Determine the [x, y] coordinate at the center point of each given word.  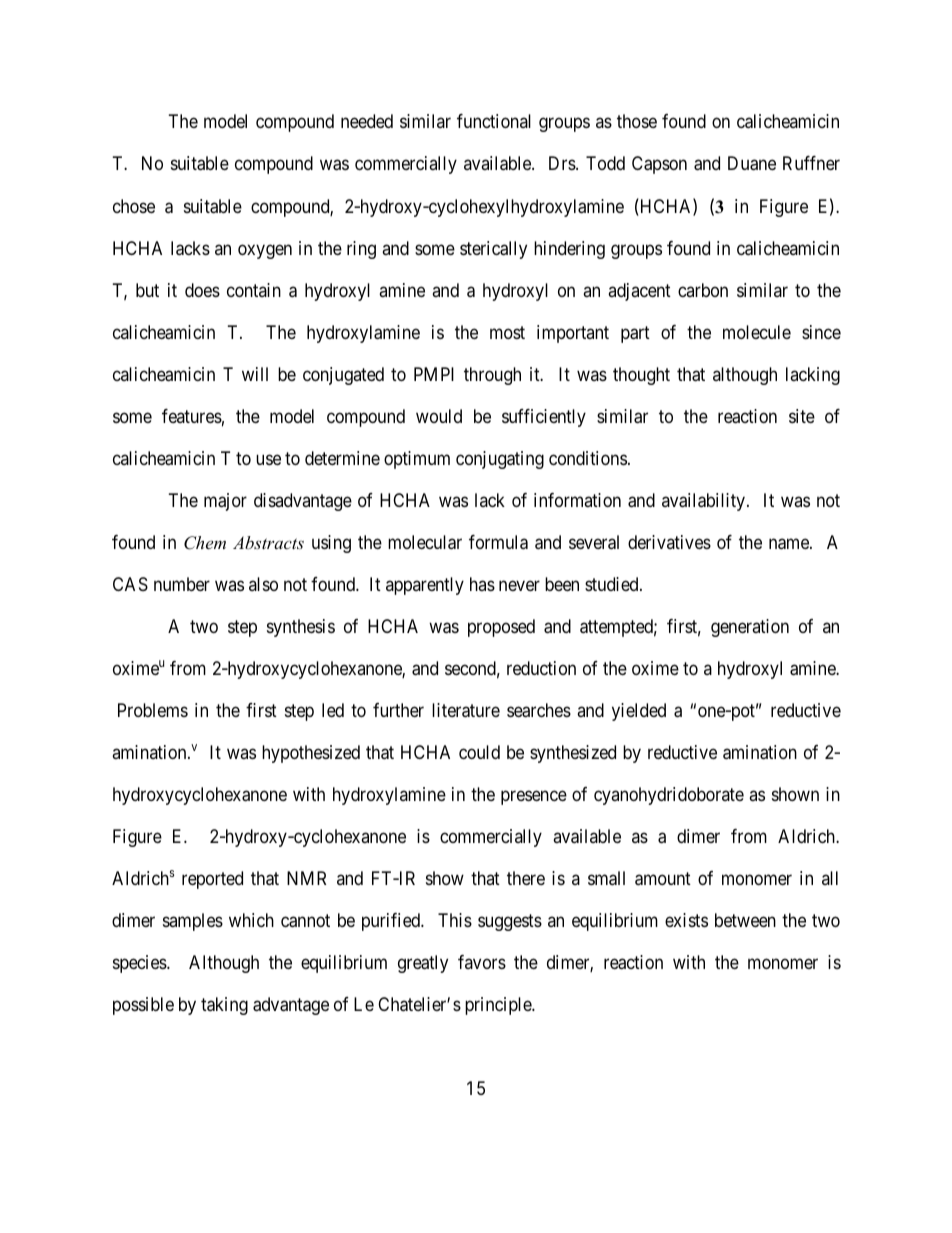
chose [134, 206]
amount [663, 879]
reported [212, 880]
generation [750, 628]
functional [494, 121]
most [507, 332]
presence [534, 798]
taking [224, 1006]
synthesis [301, 628]
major [225, 502]
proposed [501, 628]
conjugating [500, 460]
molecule [757, 332]
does [202, 290]
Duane [752, 163]
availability [703, 502]
